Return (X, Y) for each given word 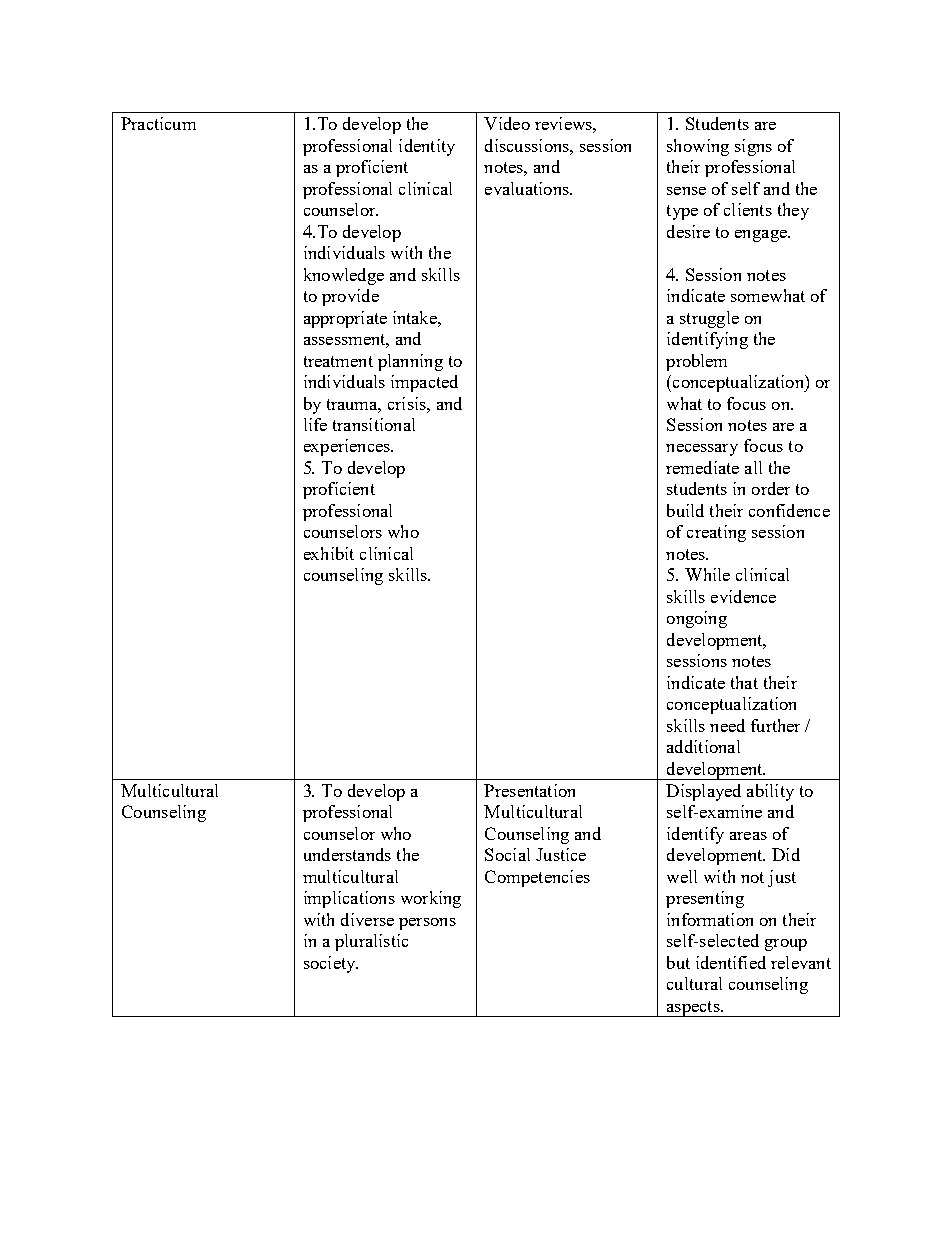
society (331, 964)
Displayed (703, 792)
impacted (424, 383)
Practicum (158, 123)
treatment (338, 361)
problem (696, 362)
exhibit (329, 553)
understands (347, 854)
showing (698, 147)
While (707, 574)
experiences (348, 447)
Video (507, 123)
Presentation (529, 790)
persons (427, 924)
